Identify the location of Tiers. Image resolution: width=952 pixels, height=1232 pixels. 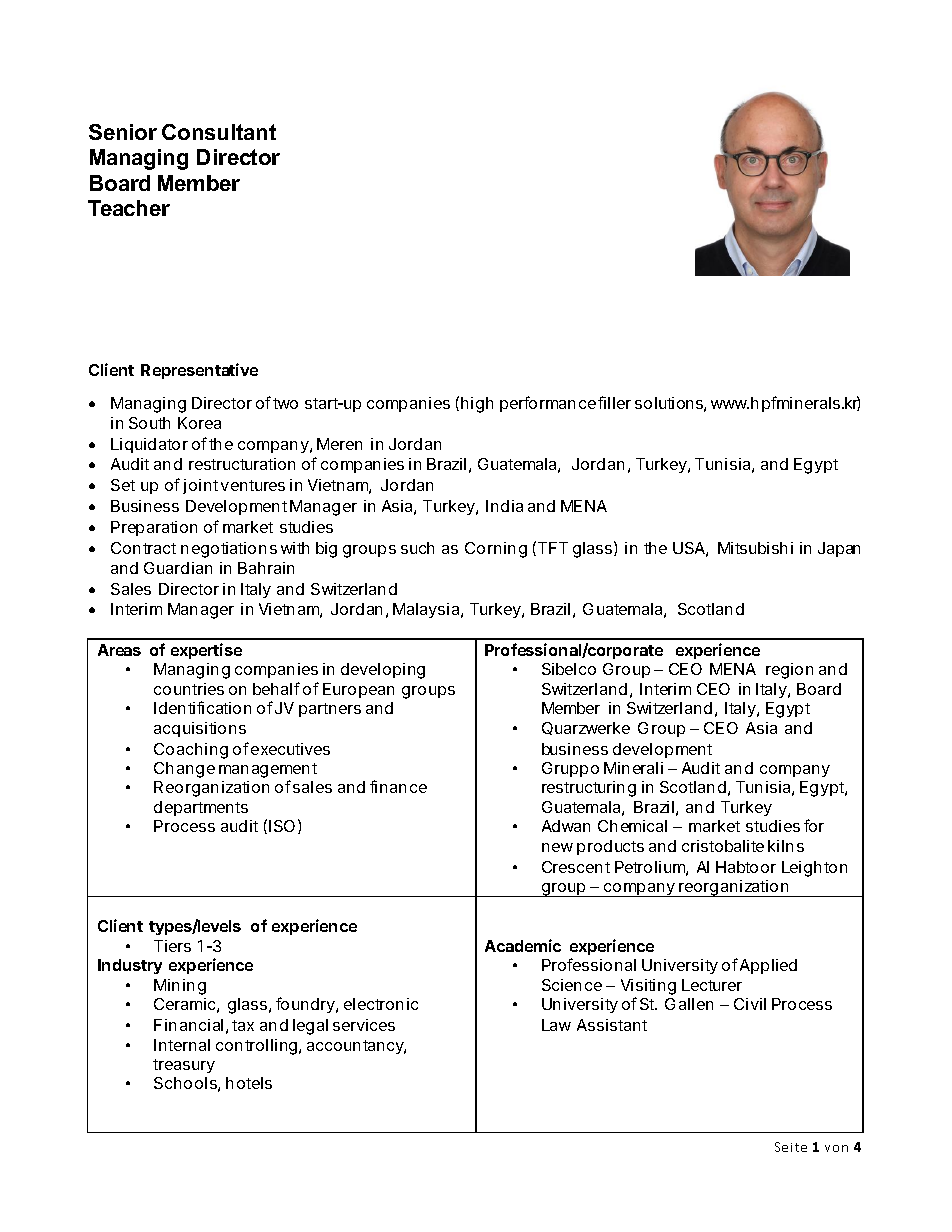
(172, 946).
